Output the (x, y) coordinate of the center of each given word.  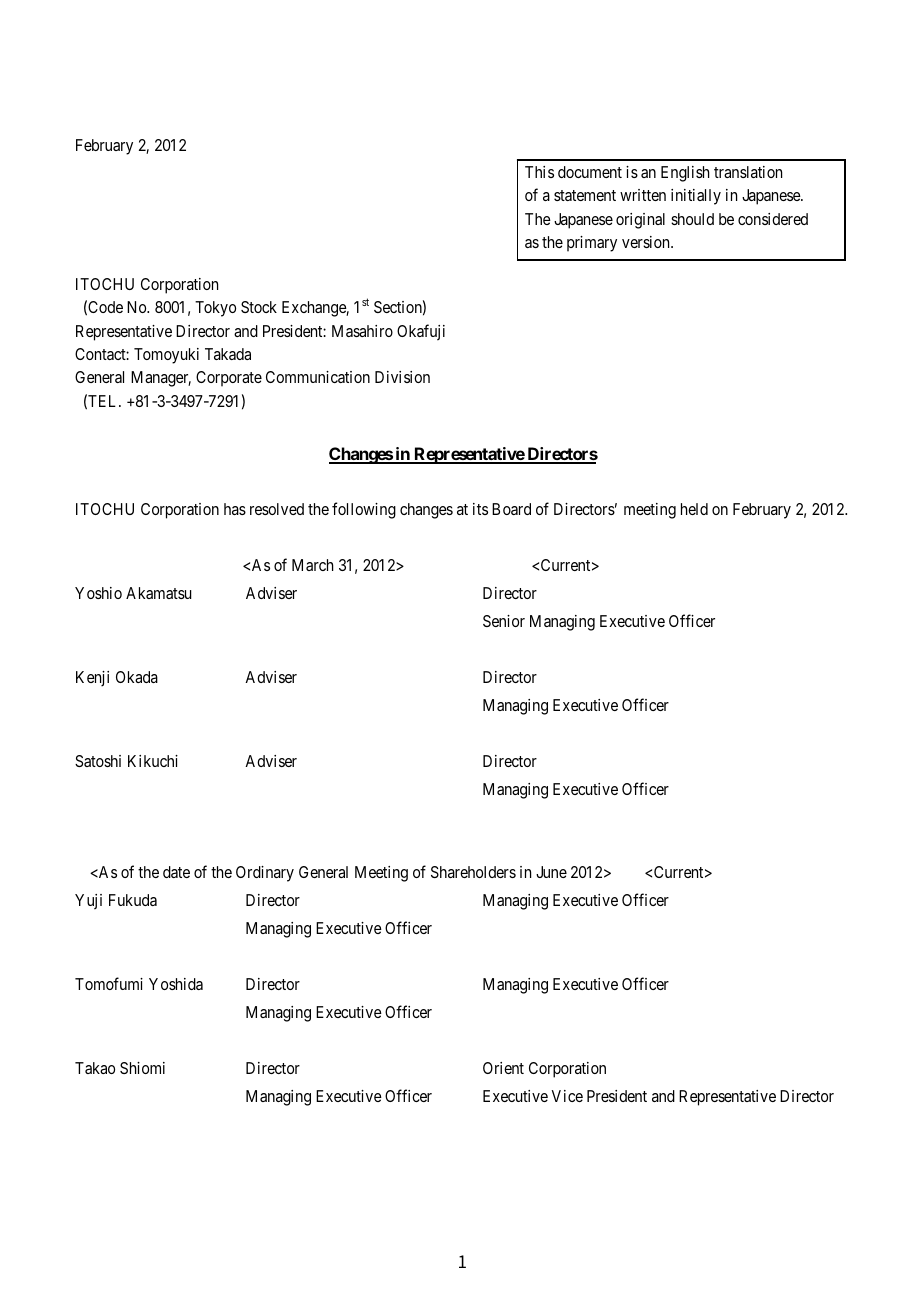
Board (511, 509)
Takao (95, 1068)
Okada (137, 677)
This (539, 172)
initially (696, 197)
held (694, 509)
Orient (503, 1068)
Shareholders (473, 872)
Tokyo (215, 309)
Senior (504, 621)
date (176, 872)
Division (402, 377)
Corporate (229, 379)
